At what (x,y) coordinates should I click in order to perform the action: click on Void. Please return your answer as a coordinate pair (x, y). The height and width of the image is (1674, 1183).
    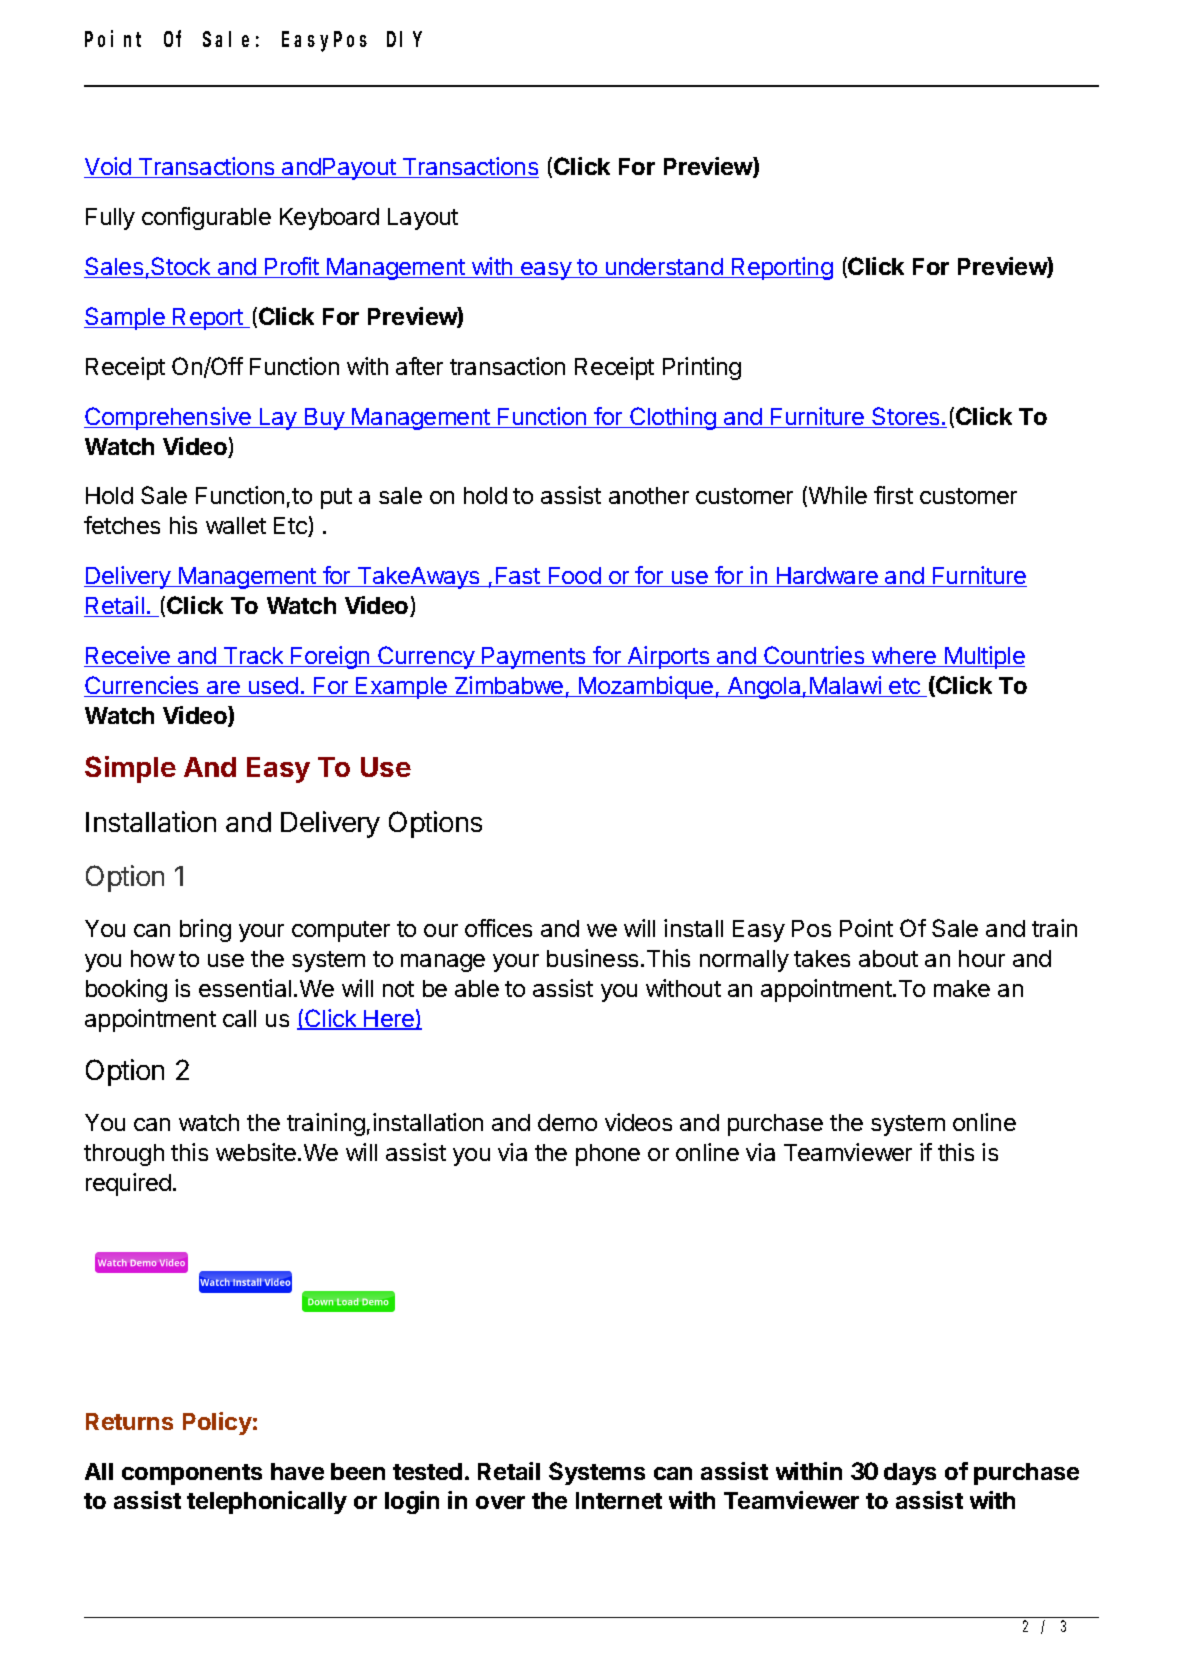
    Looking at the image, I should click on (108, 167).
